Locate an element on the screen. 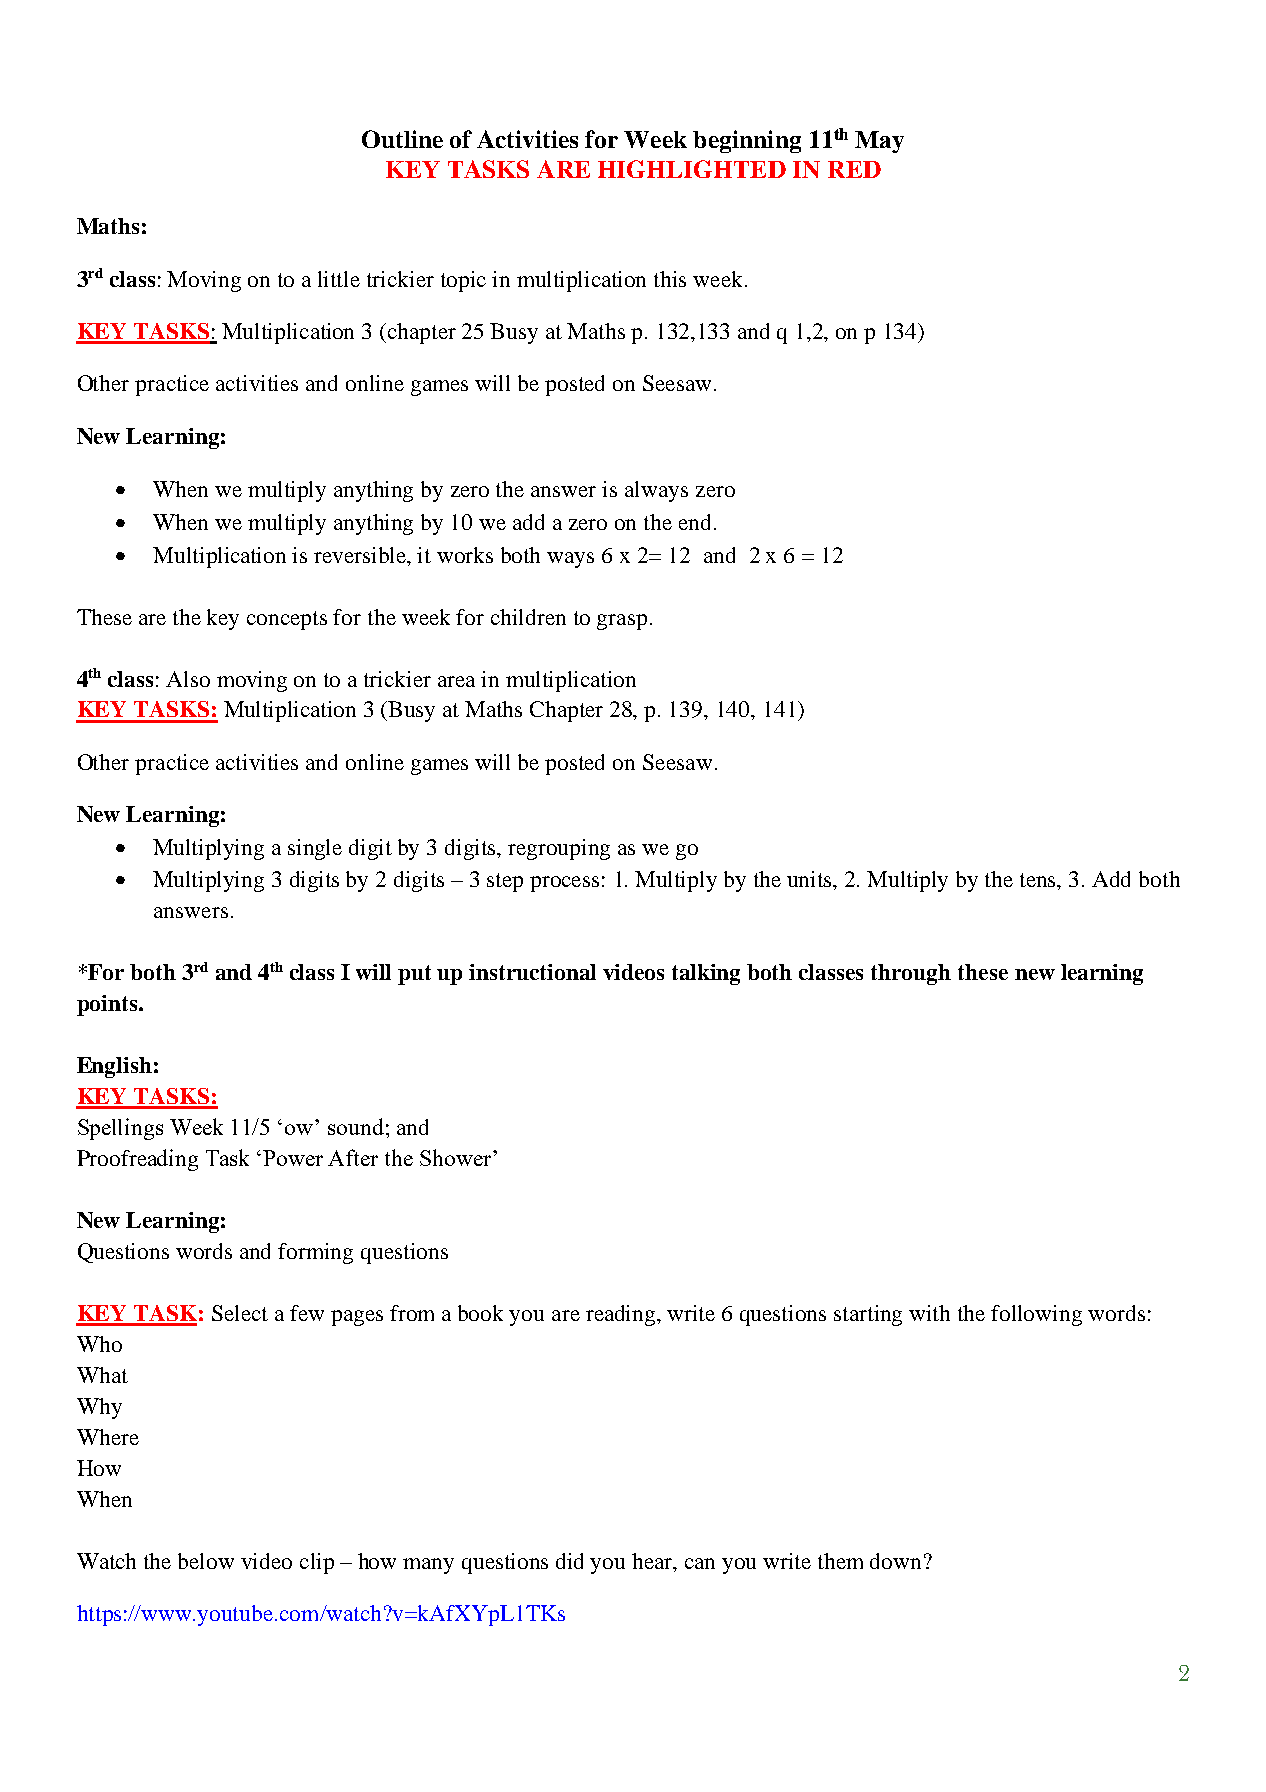  below is located at coordinates (206, 1561).
